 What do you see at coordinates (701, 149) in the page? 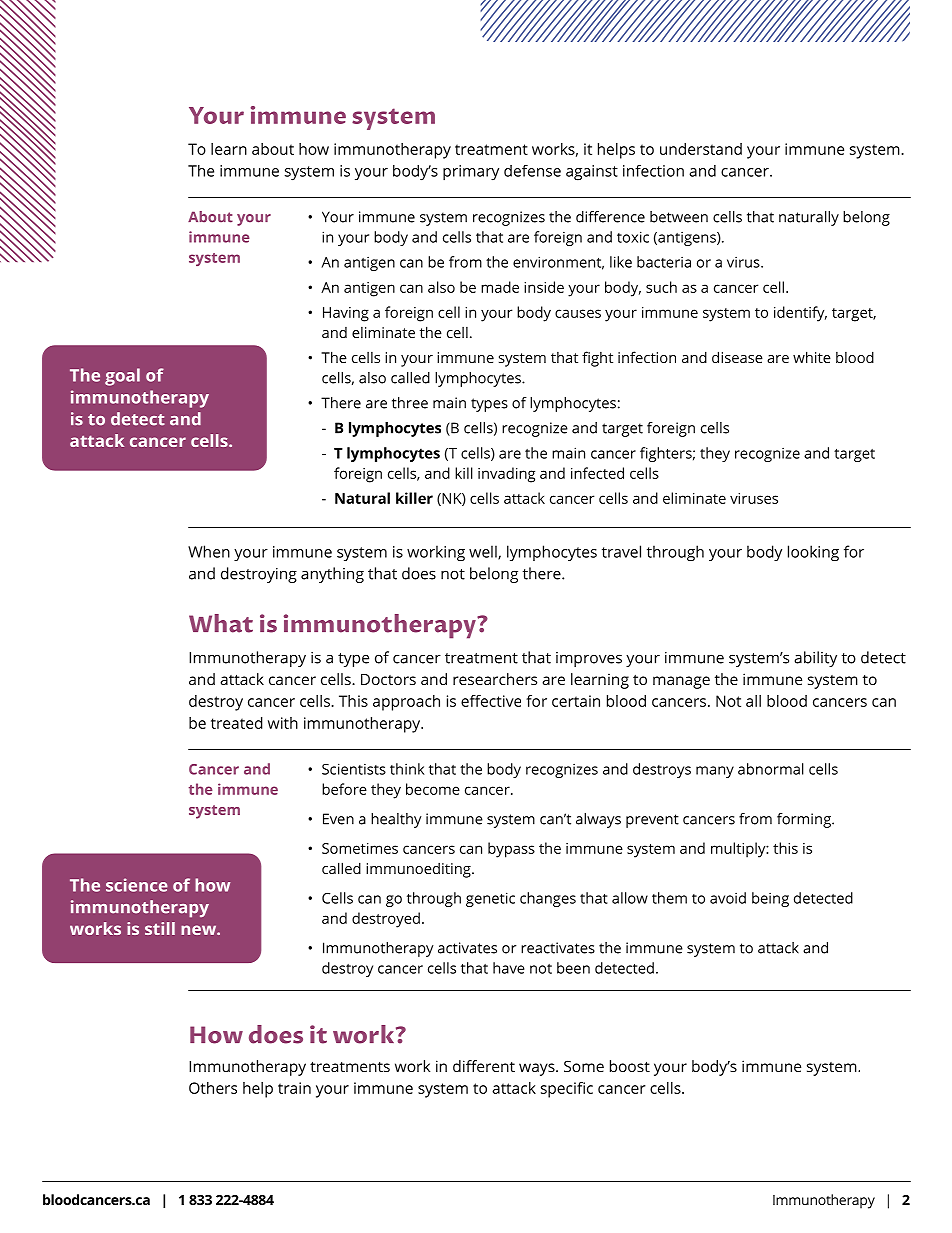
I see `understand` at bounding box center [701, 149].
